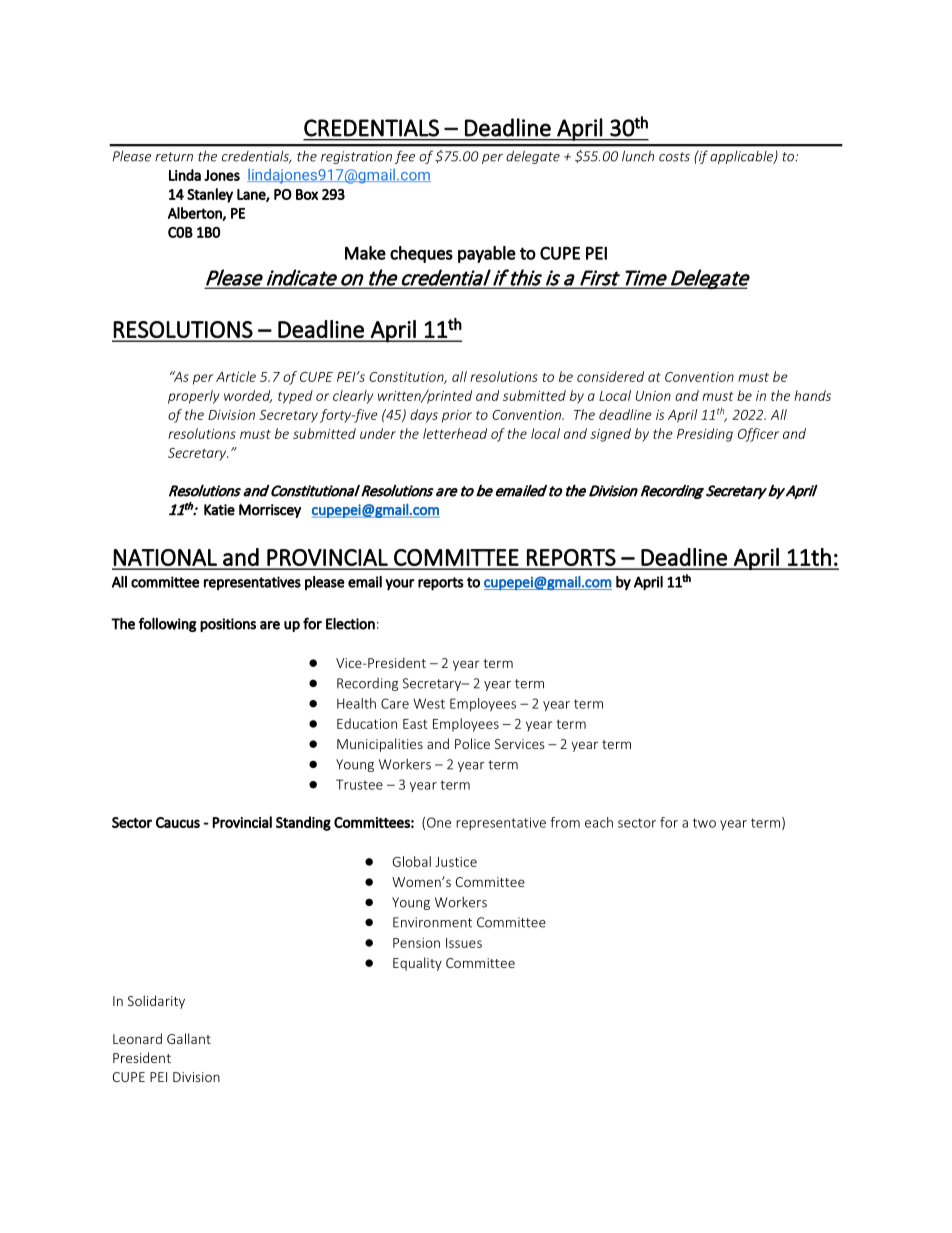 The height and width of the image is (1233, 952). What do you see at coordinates (405, 157) in the image?
I see `fee` at bounding box center [405, 157].
